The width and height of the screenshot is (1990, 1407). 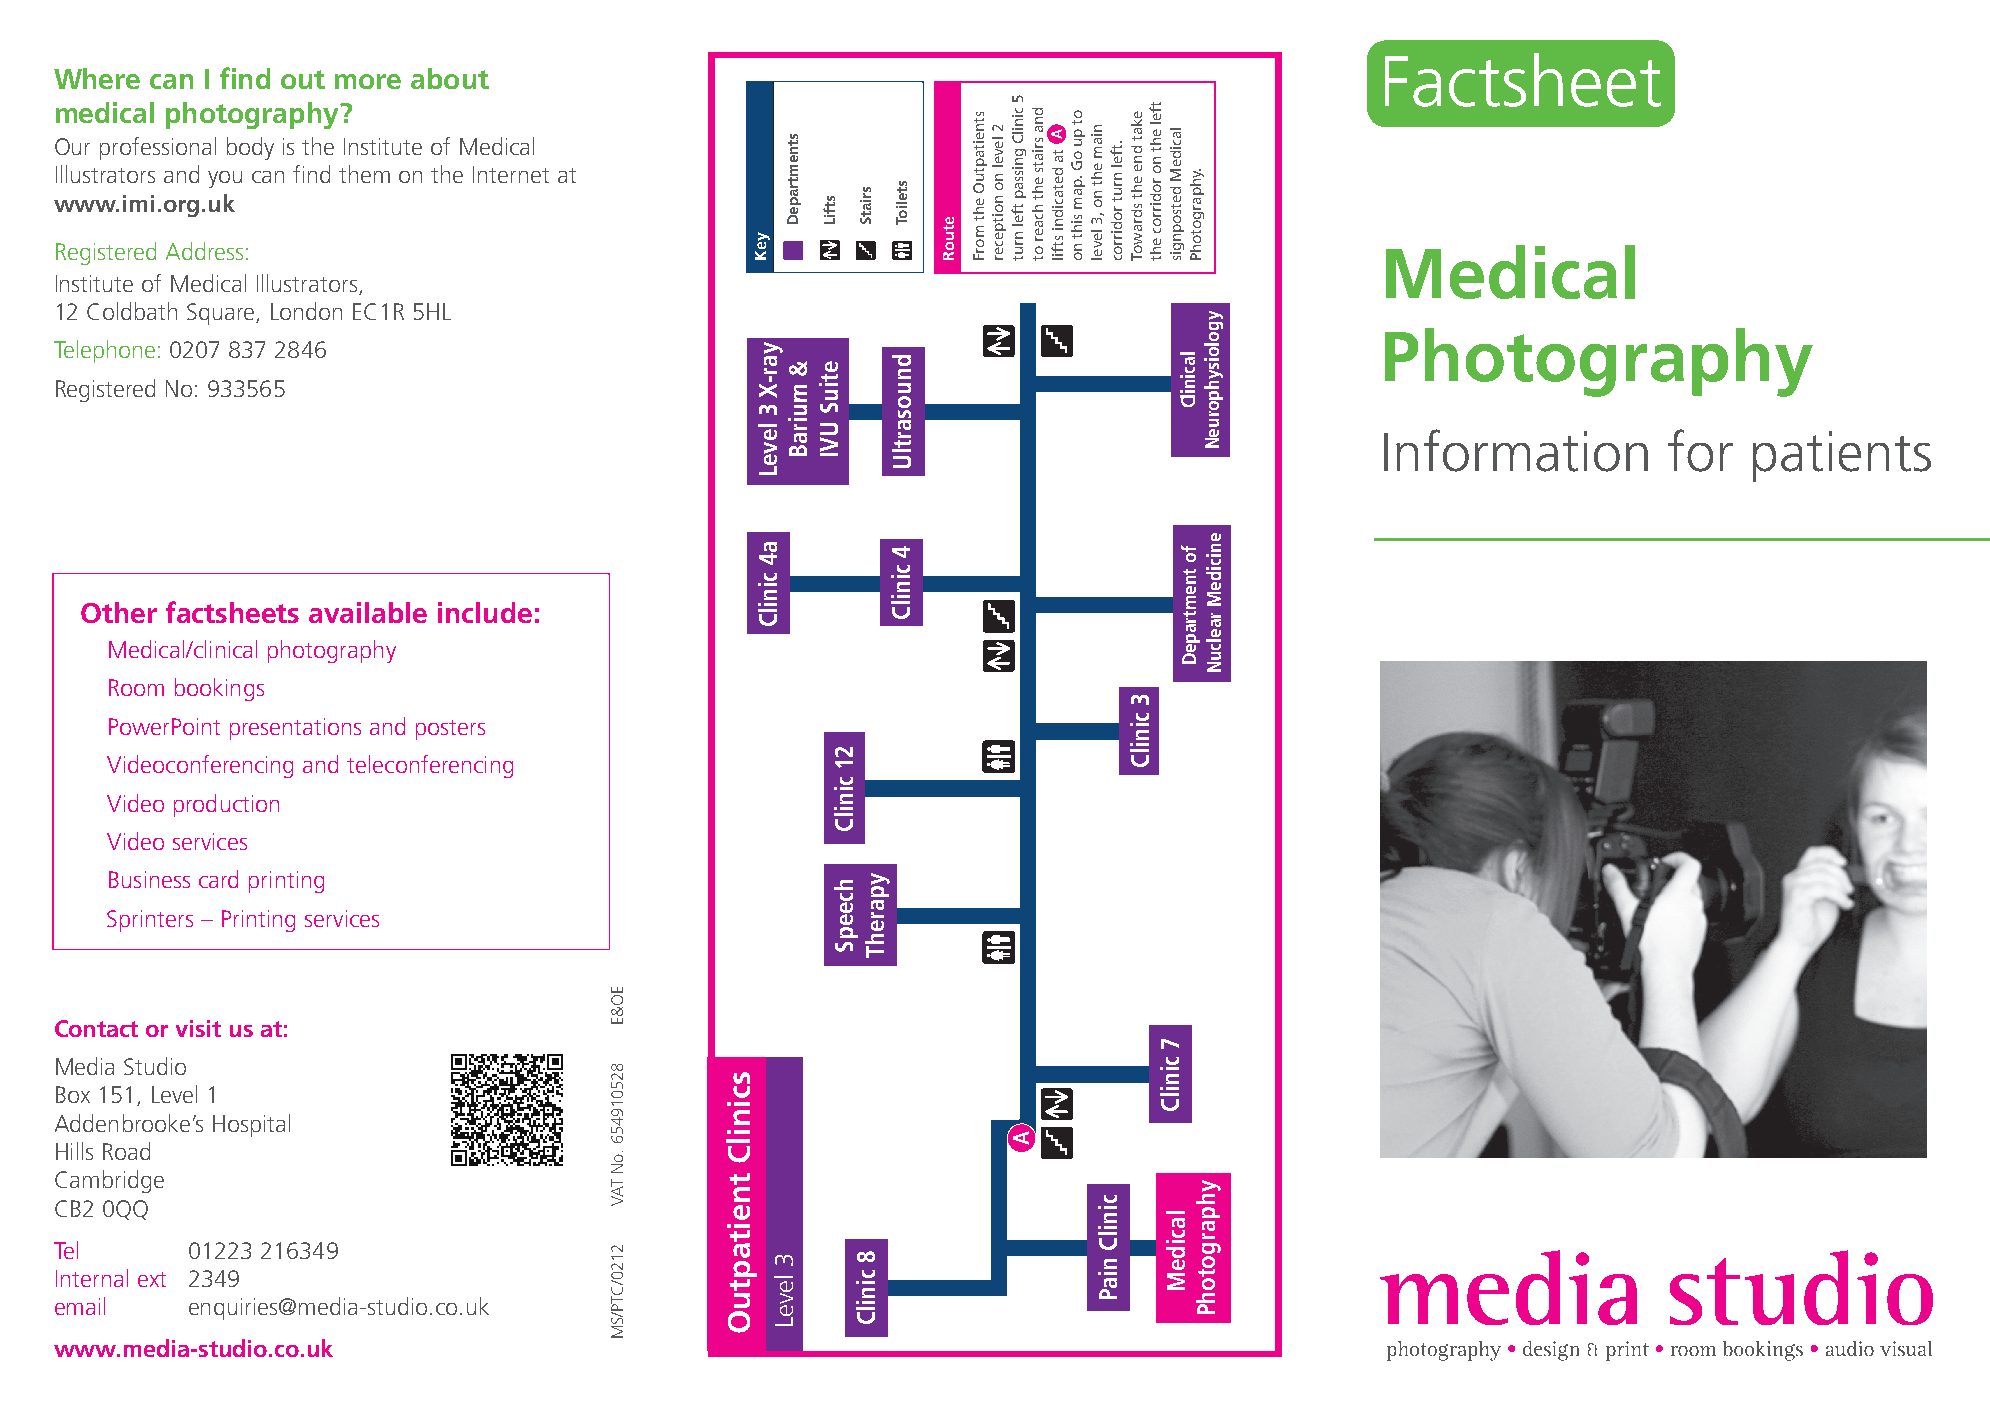 What do you see at coordinates (368, 612) in the screenshot?
I see `available` at bounding box center [368, 612].
